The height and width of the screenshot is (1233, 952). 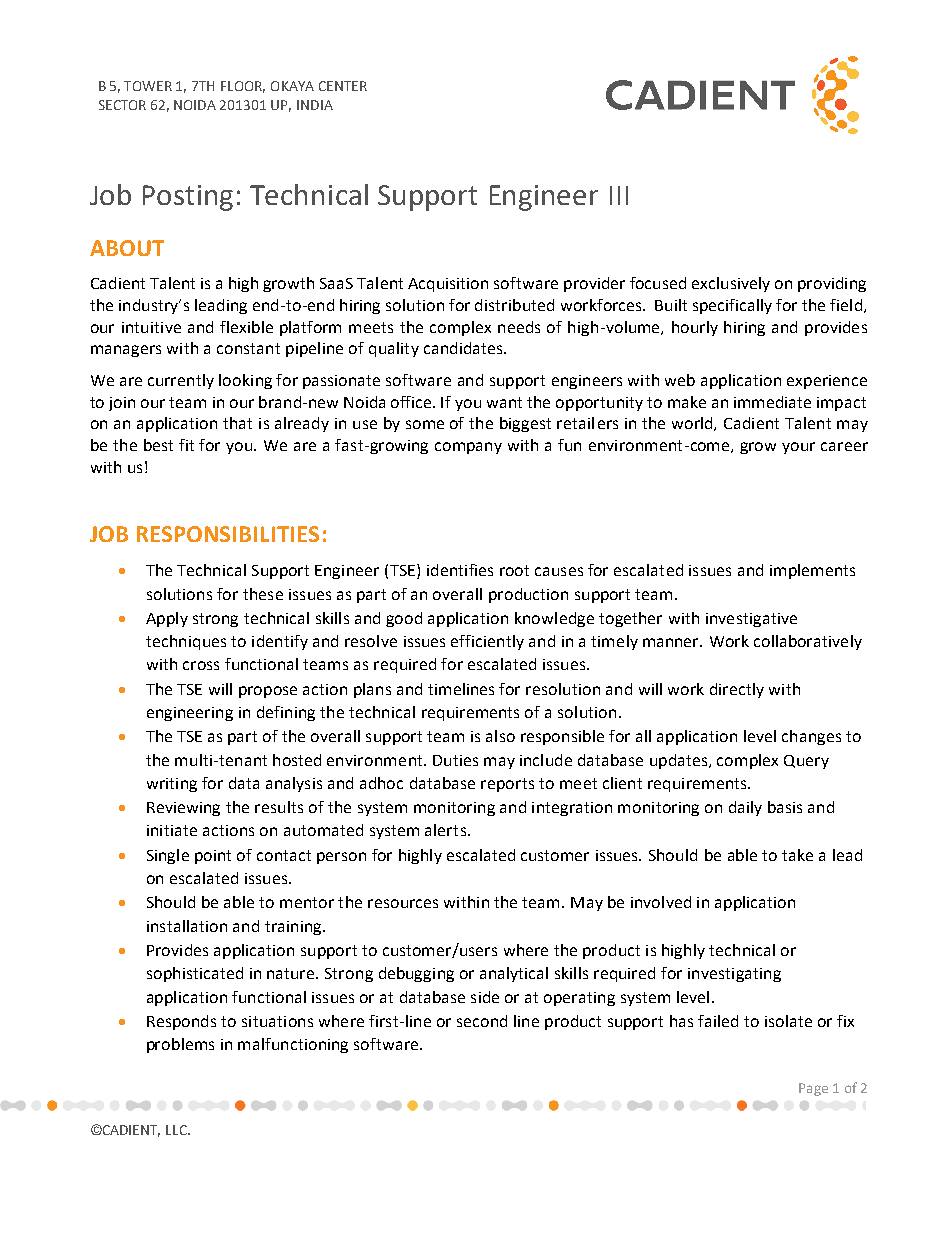 I want to click on efficiently, so click(x=487, y=642).
